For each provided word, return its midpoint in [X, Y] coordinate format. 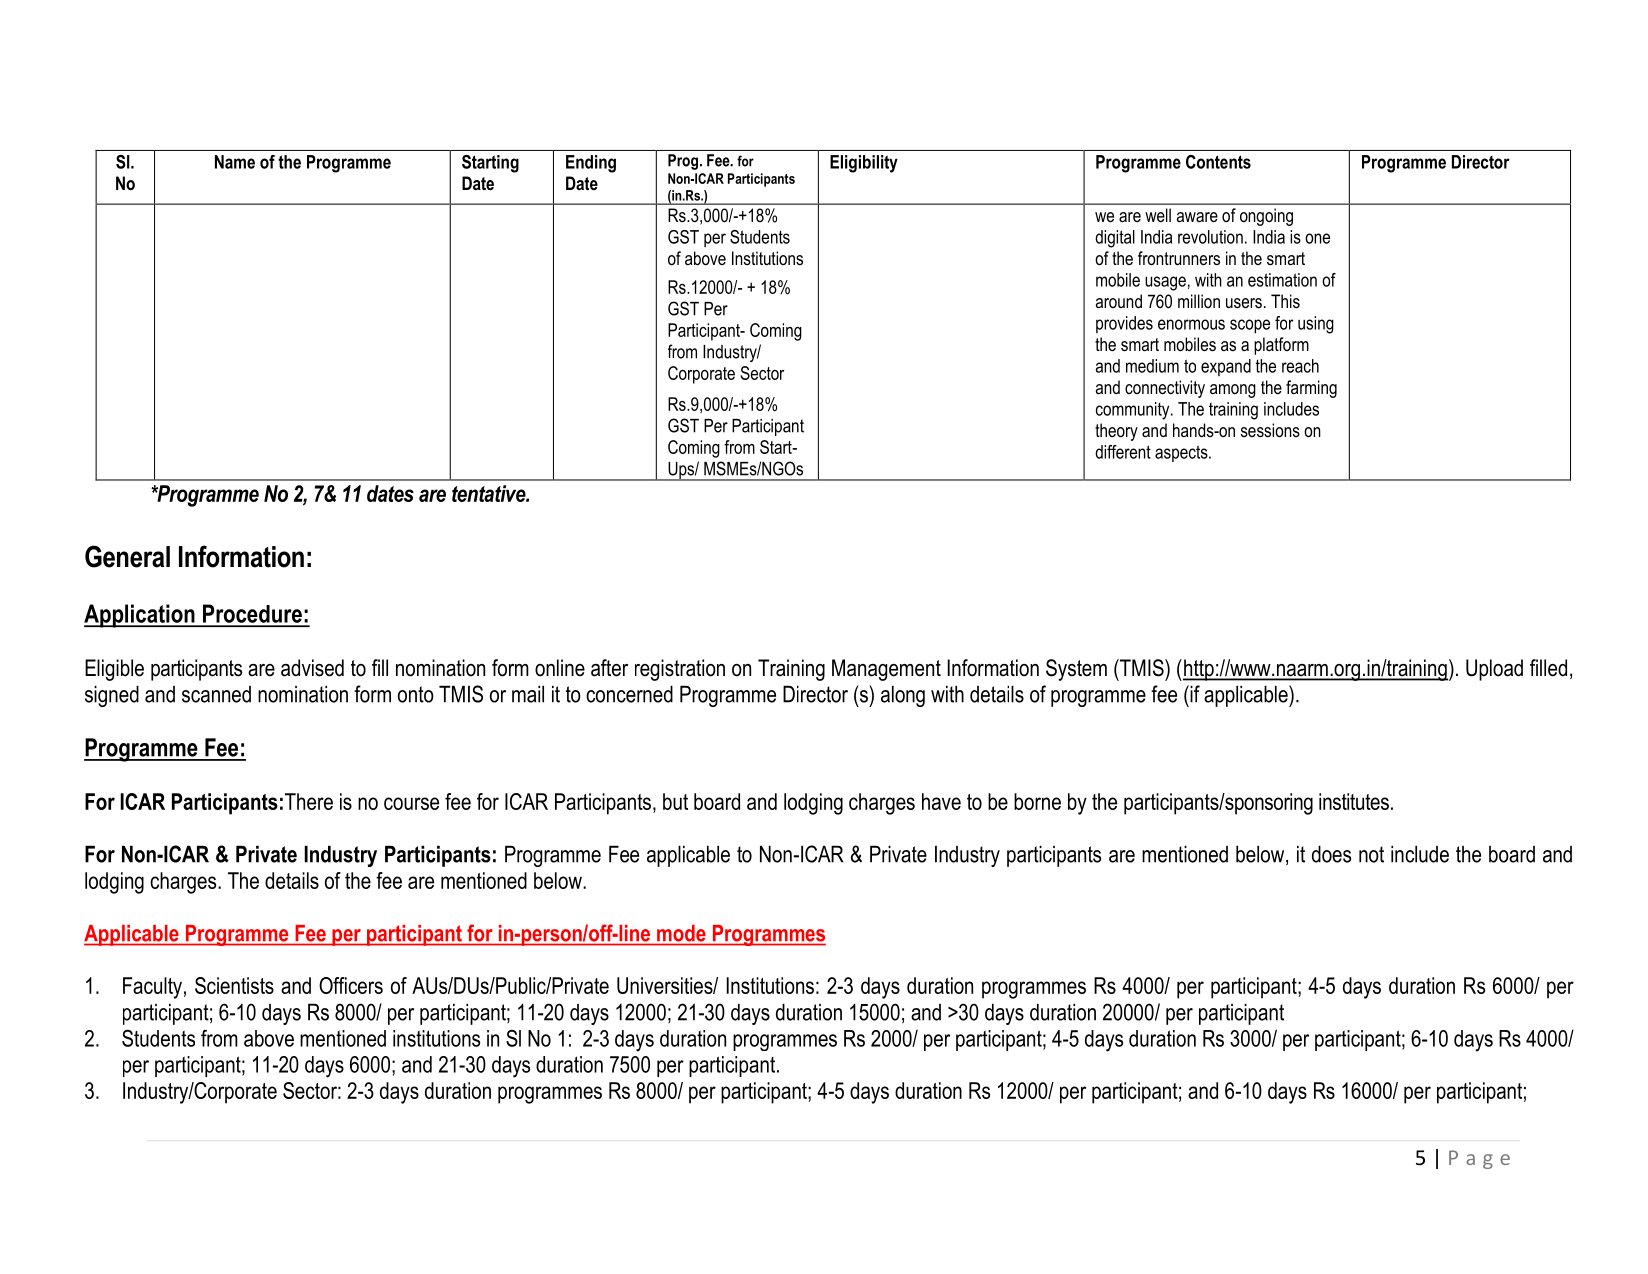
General [127, 556]
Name [235, 162]
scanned [216, 694]
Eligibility [864, 164]
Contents [1218, 162]
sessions [1270, 430]
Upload [1494, 670]
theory [1116, 432]
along [903, 696]
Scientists [234, 985]
